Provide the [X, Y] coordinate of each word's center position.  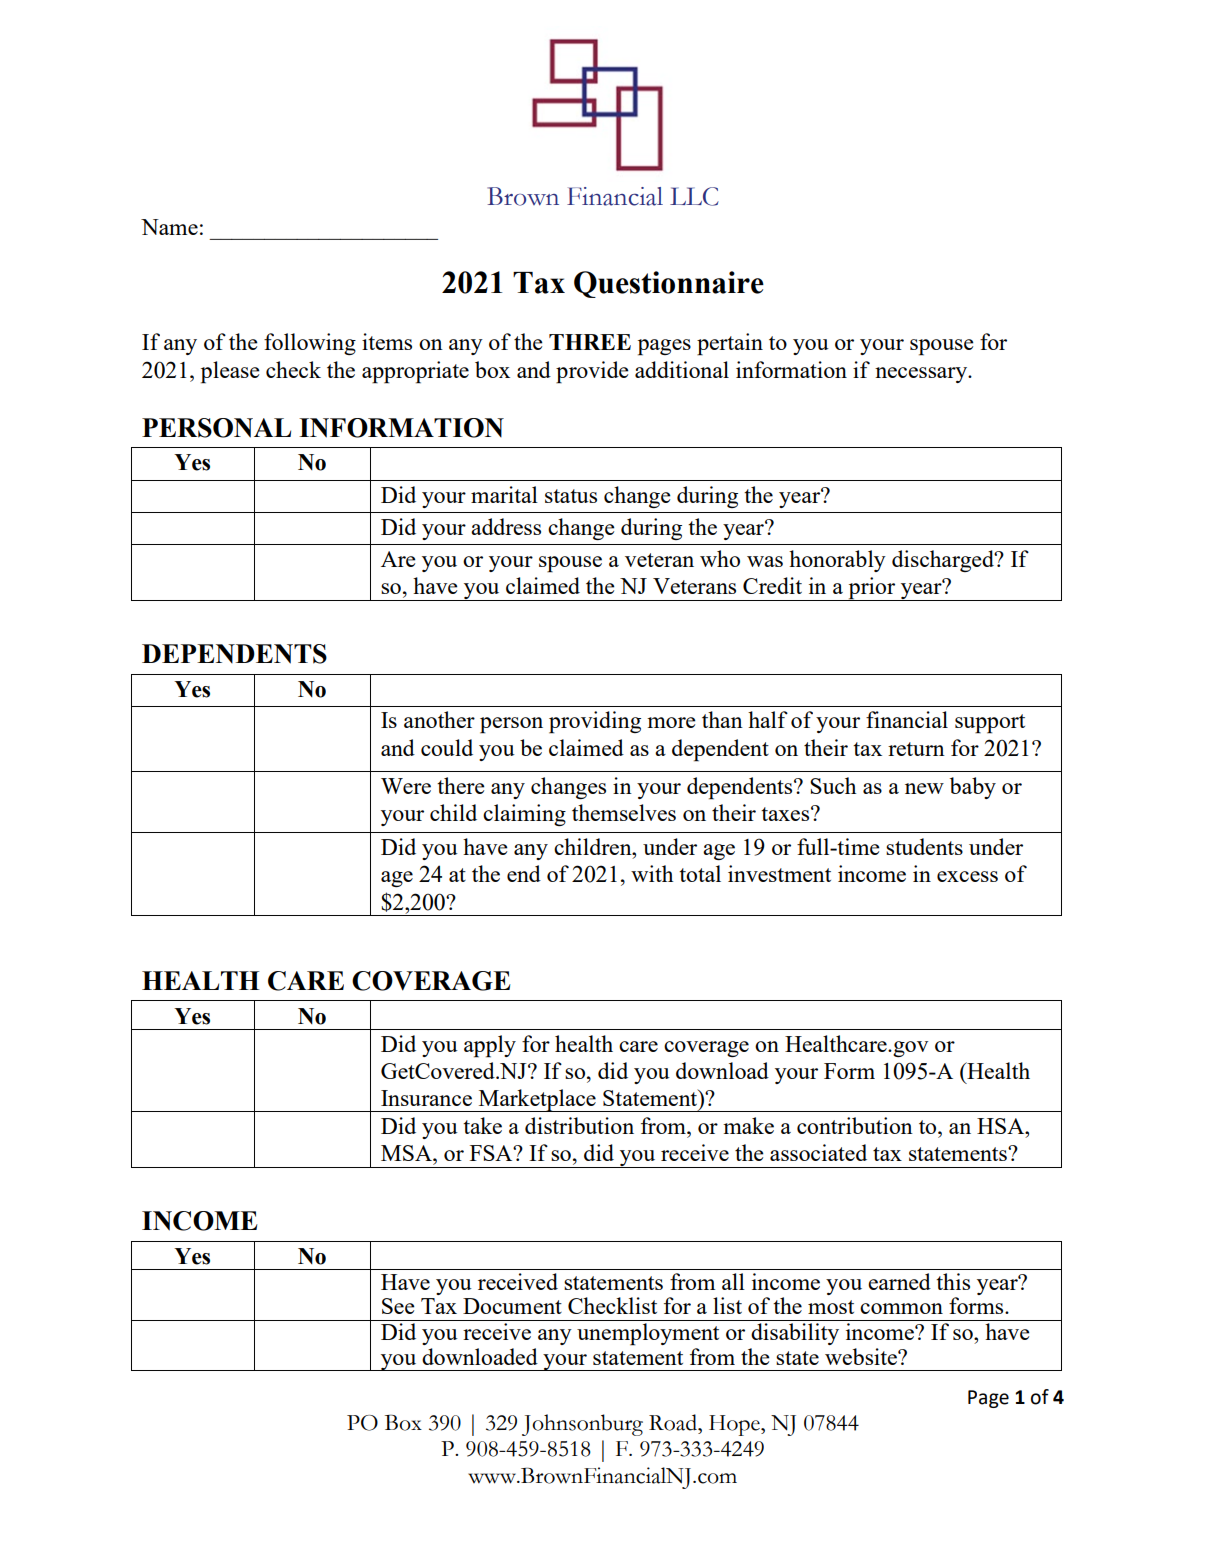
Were [406, 786]
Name [169, 227]
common [901, 1308]
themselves [624, 812]
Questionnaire [669, 284]
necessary [922, 375]
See [398, 1306]
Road [674, 1422]
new [924, 788]
